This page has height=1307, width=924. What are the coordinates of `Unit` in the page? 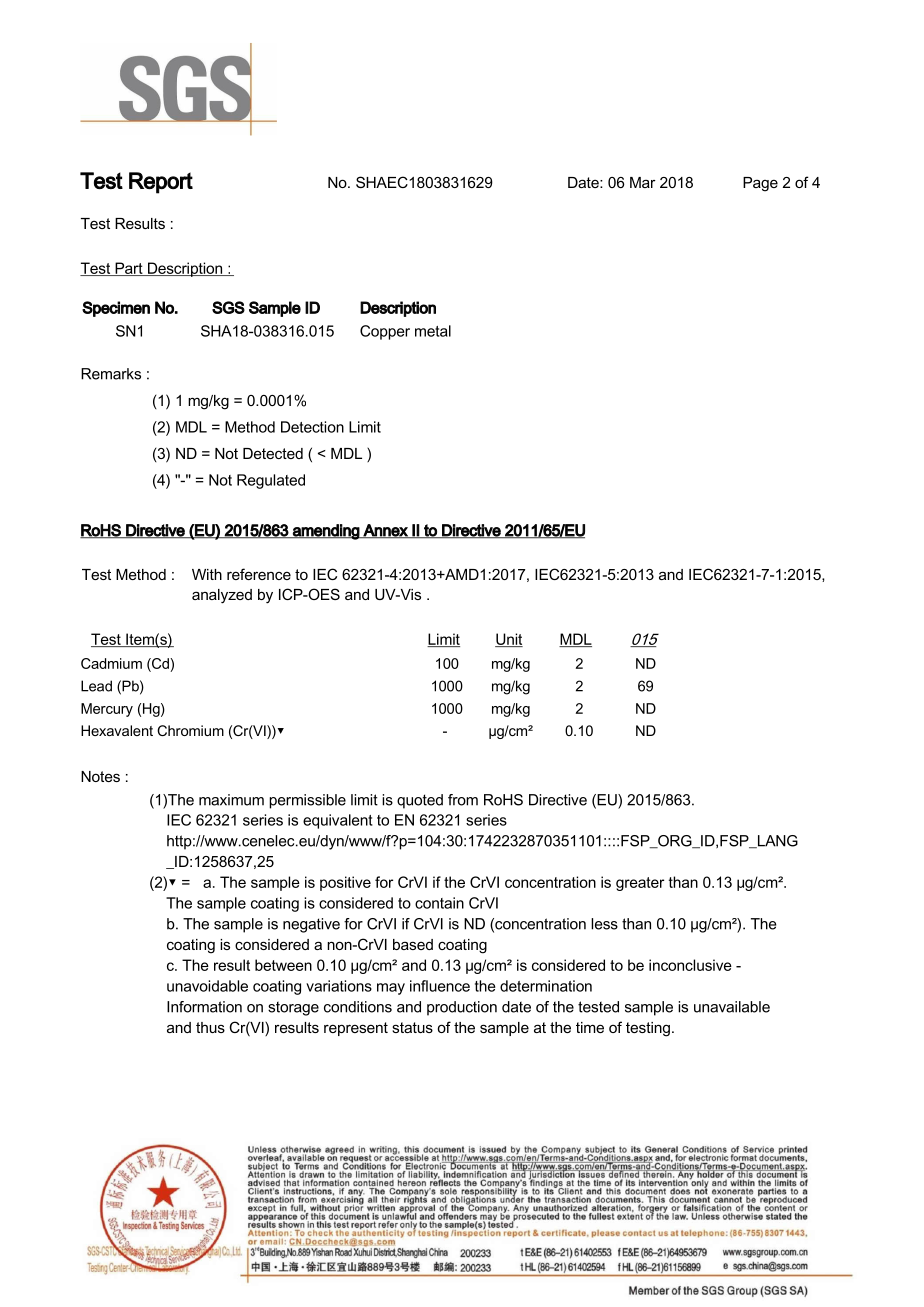 It's located at (509, 640).
